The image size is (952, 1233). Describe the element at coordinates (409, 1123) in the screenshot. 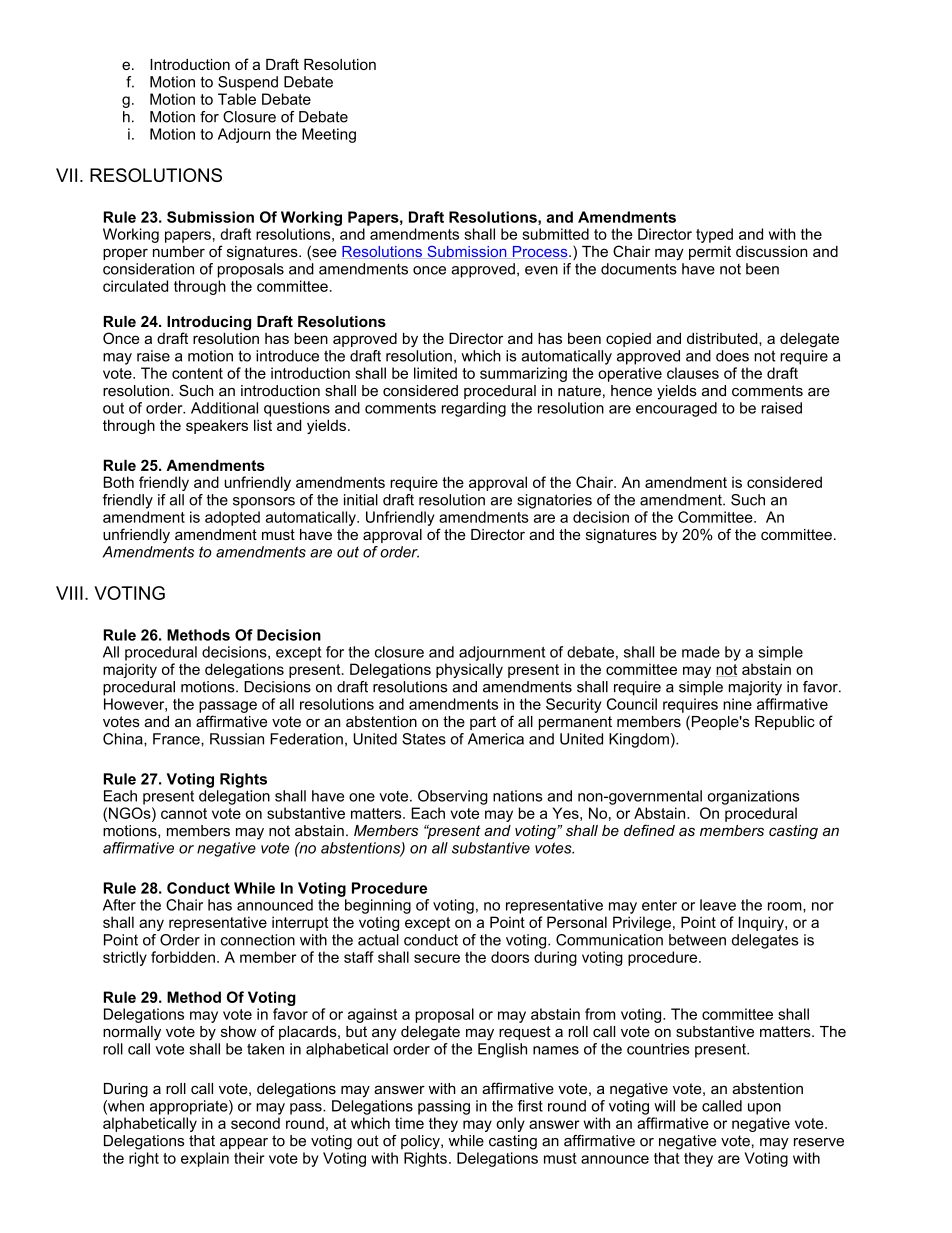

I see `time` at that location.
